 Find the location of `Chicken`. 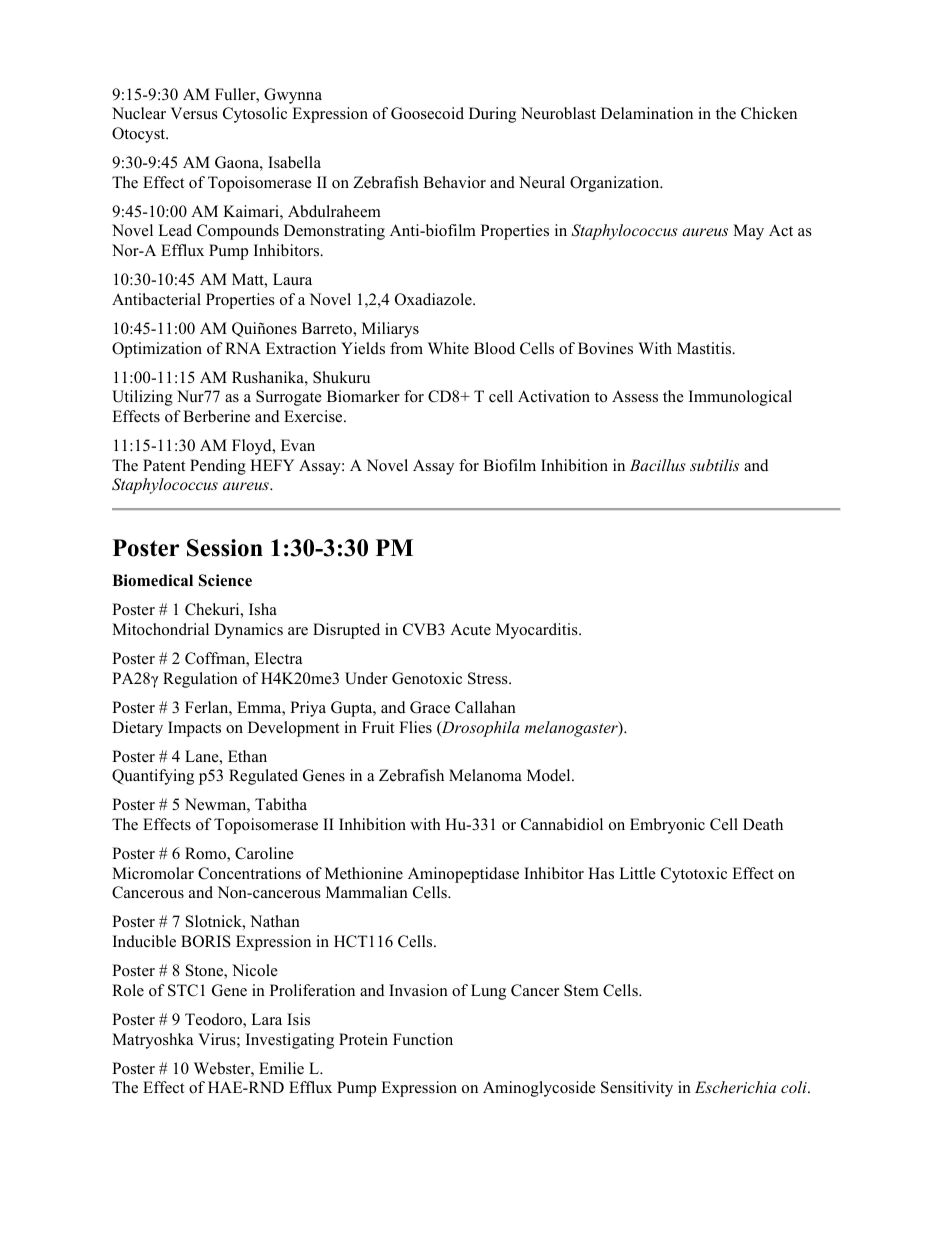

Chicken is located at coordinates (769, 113).
